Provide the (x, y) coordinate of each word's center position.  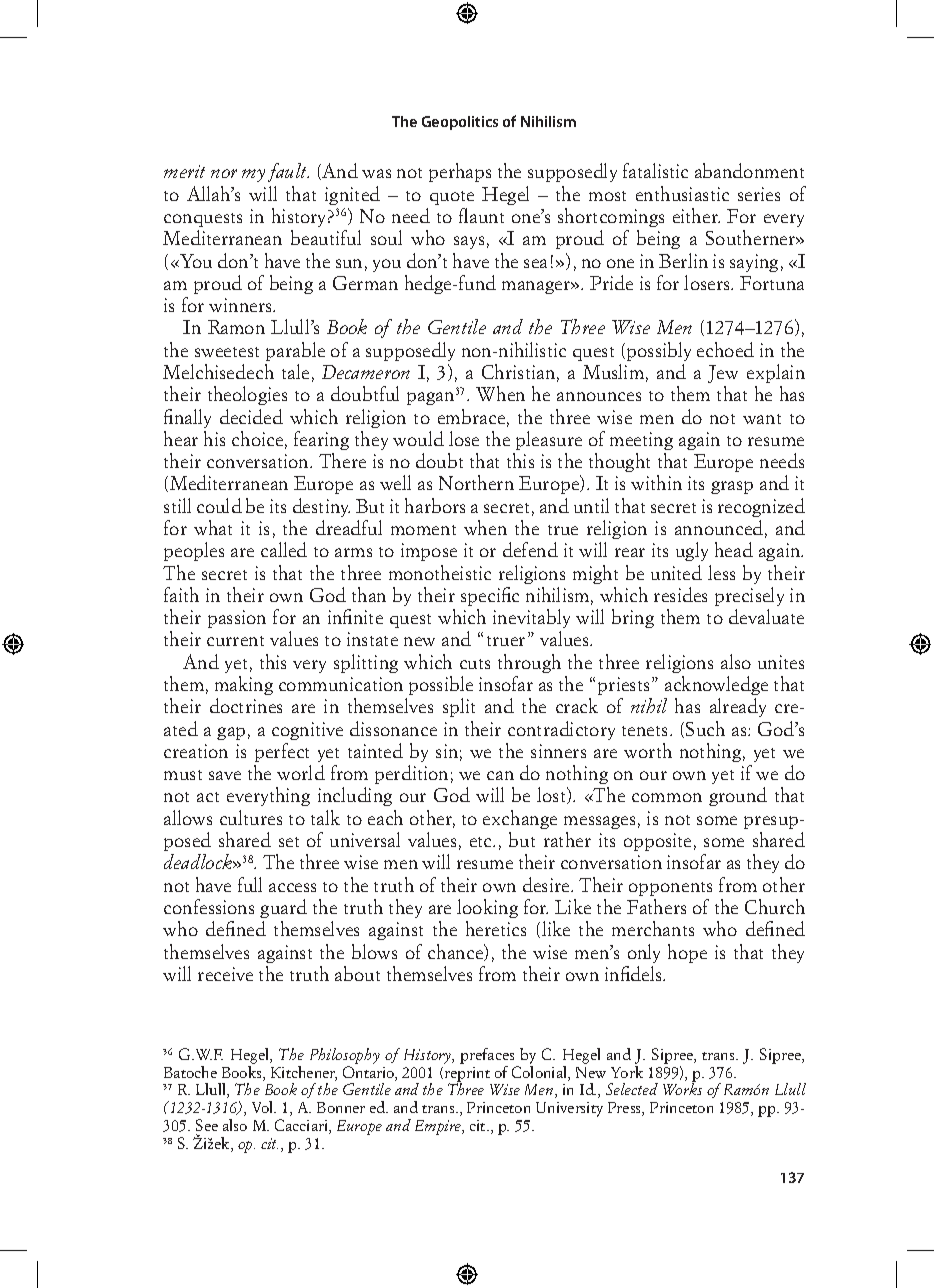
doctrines (246, 705)
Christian (518, 371)
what (213, 527)
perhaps (460, 172)
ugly (692, 551)
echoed (725, 349)
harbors (435, 505)
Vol (264, 1107)
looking (487, 908)
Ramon (236, 327)
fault (288, 172)
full (250, 884)
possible (441, 685)
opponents (670, 889)
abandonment (749, 170)
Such (705, 728)
